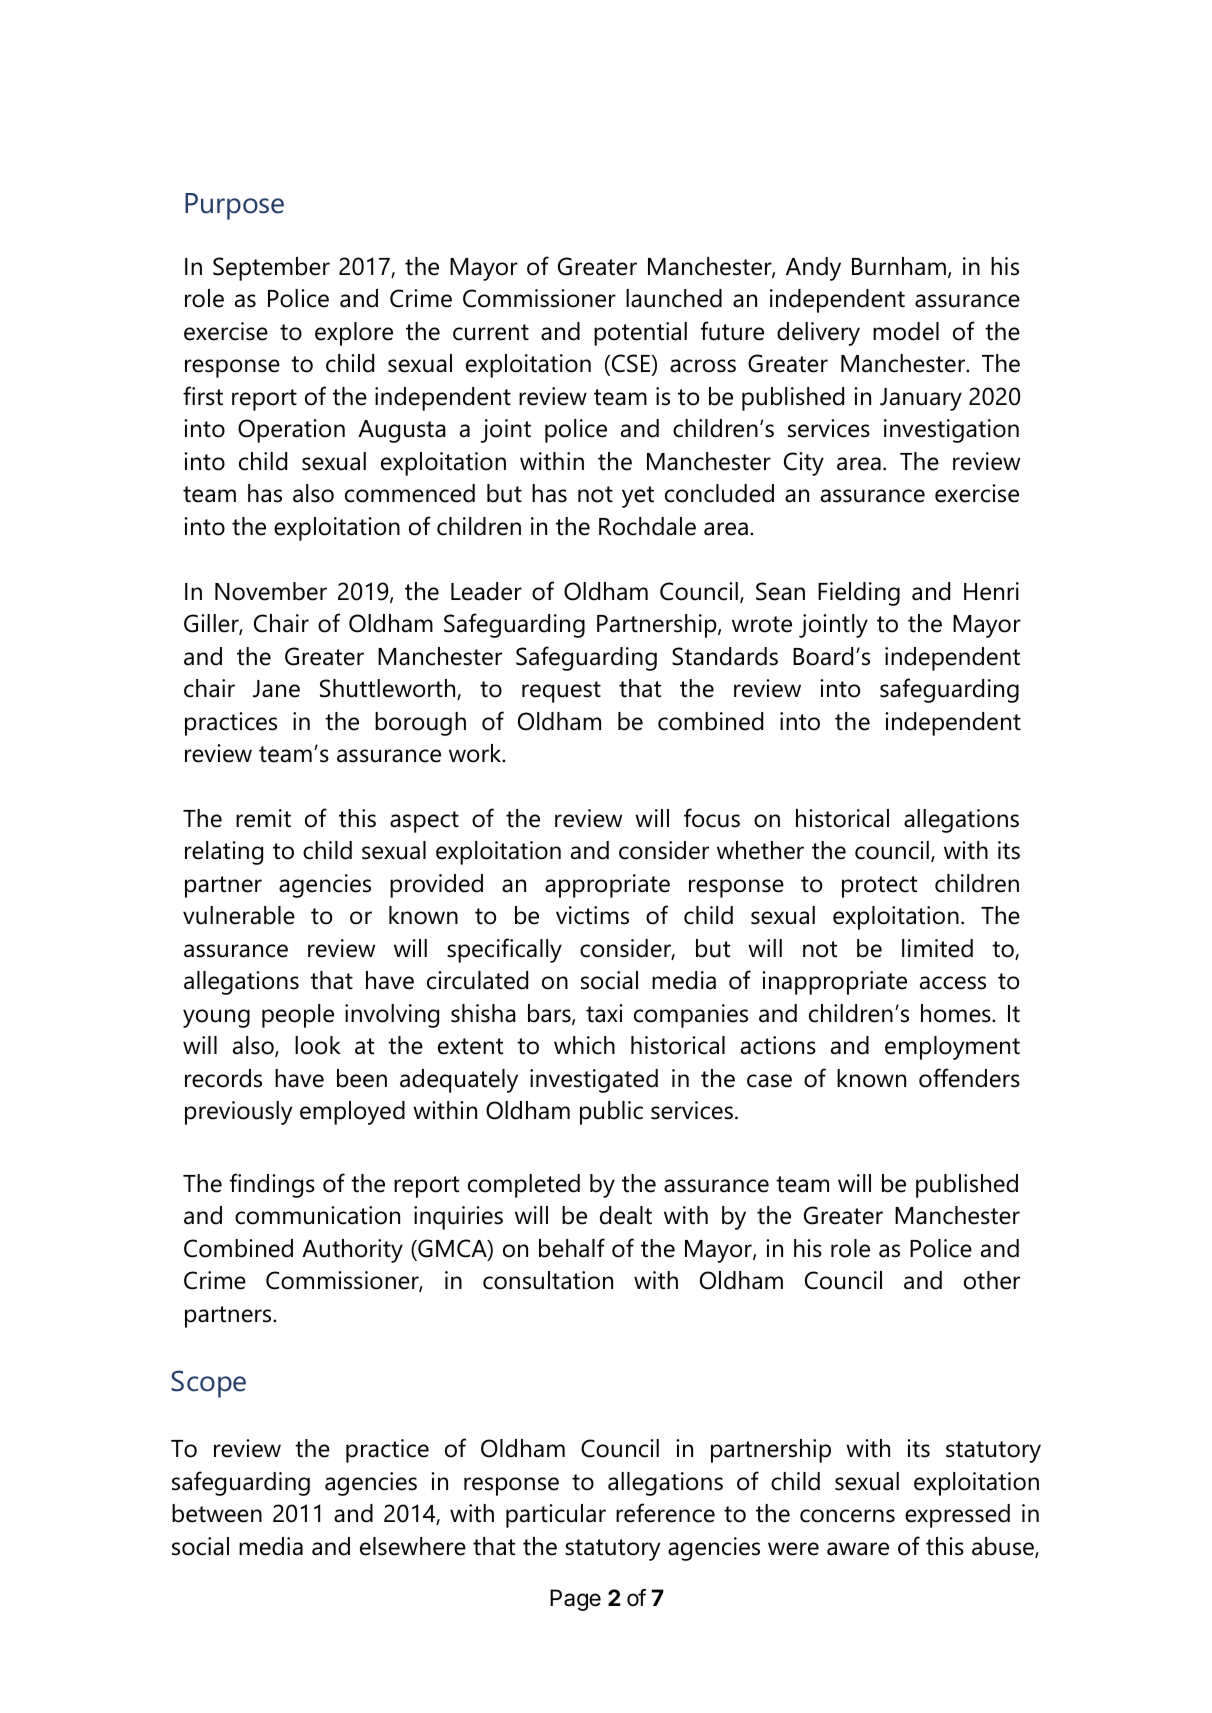  What do you see at coordinates (271, 269) in the screenshot?
I see `September` at bounding box center [271, 269].
